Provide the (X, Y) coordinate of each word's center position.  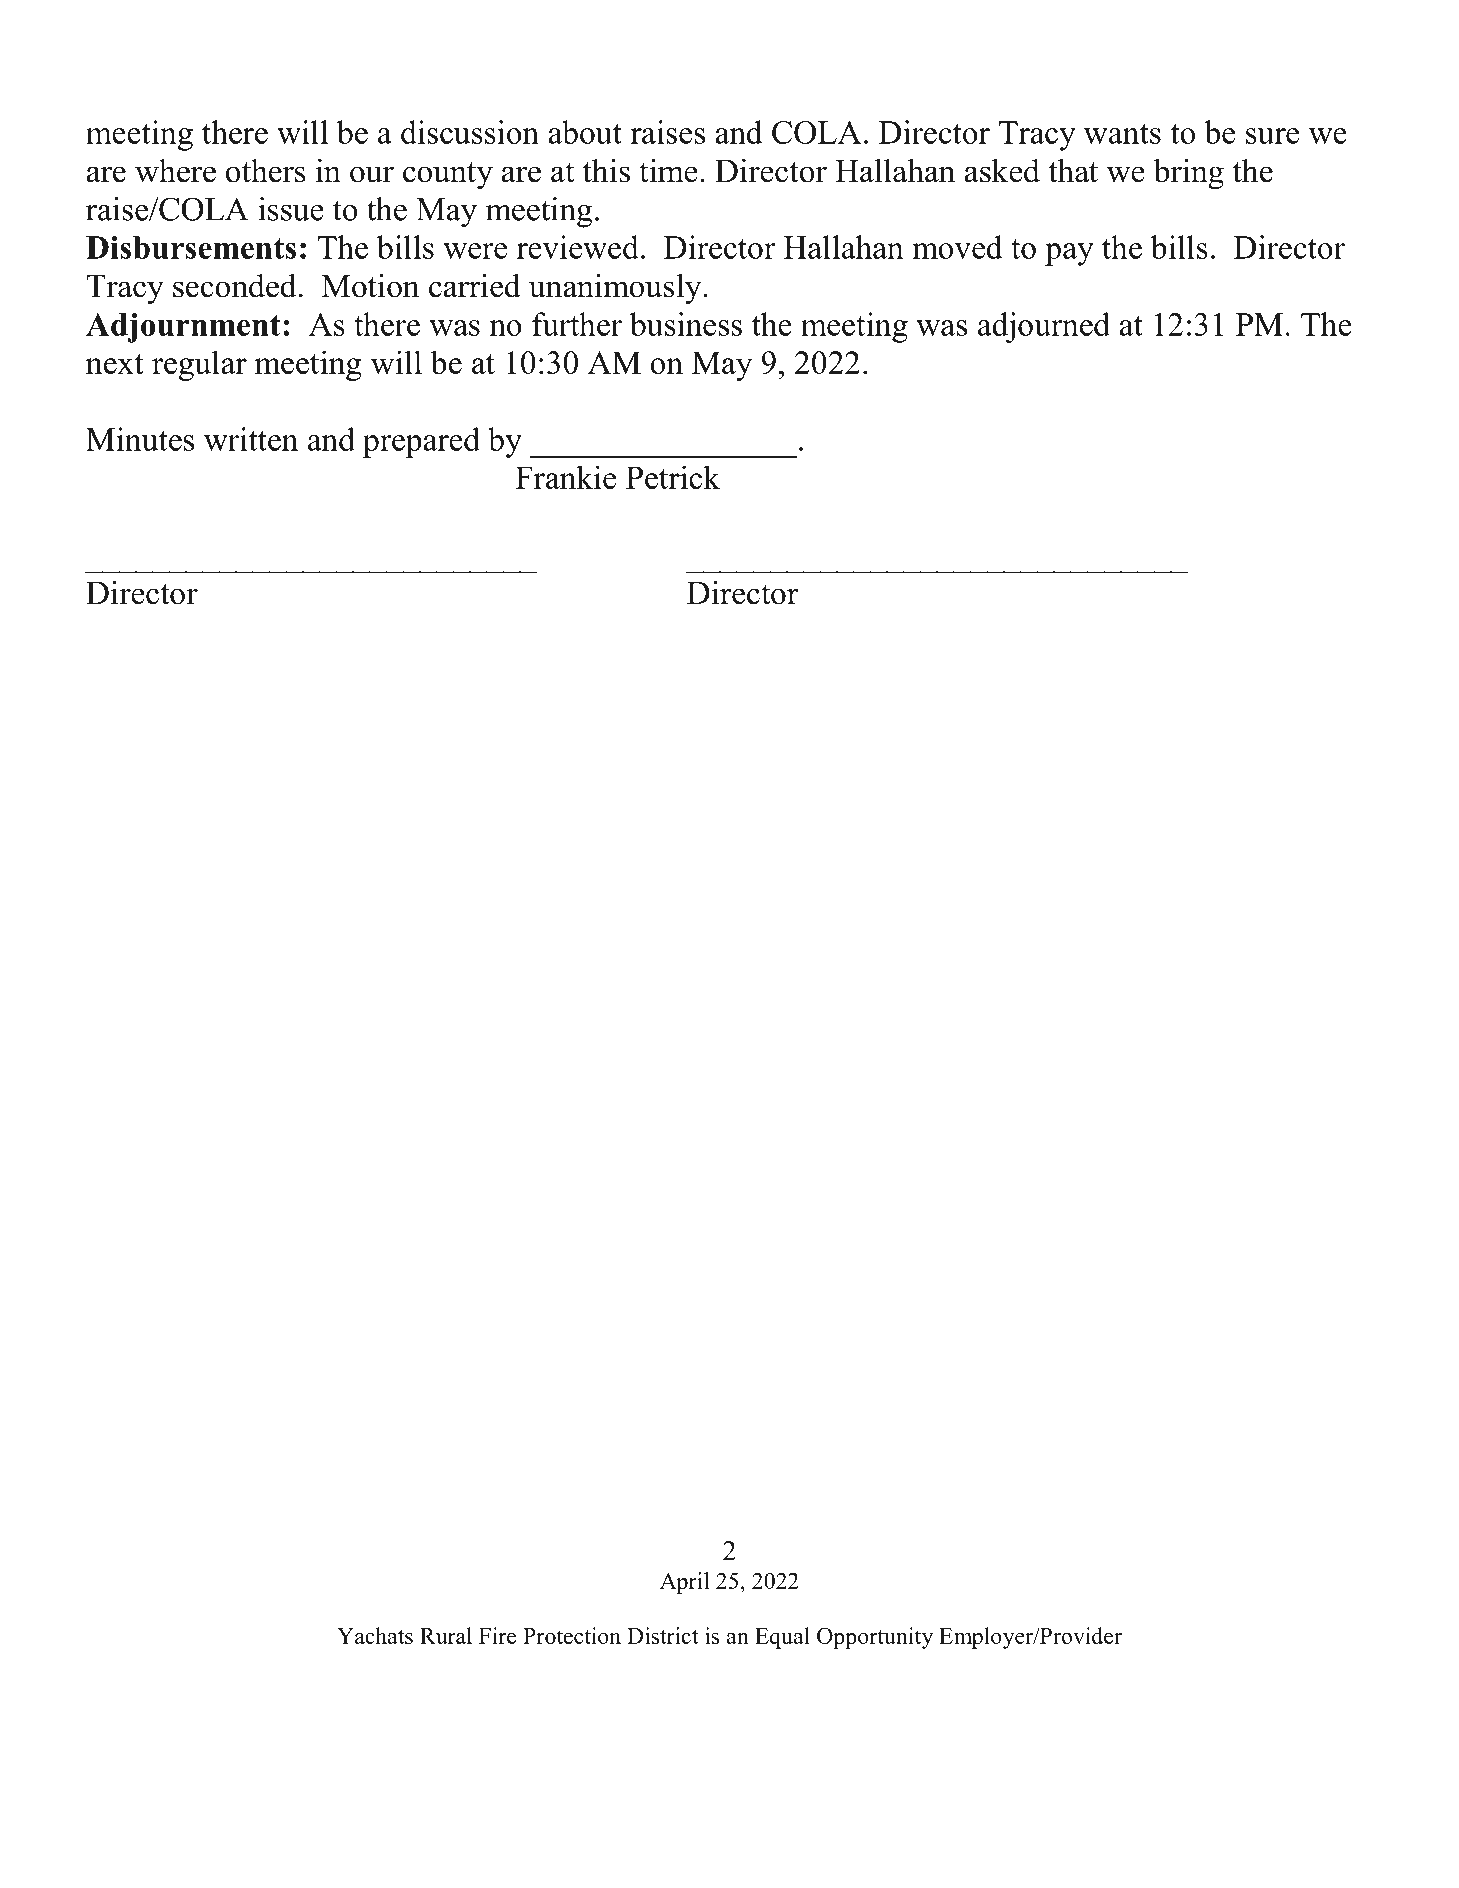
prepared (421, 442)
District (662, 1635)
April (684, 1583)
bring (1189, 173)
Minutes (140, 439)
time (668, 171)
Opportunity (875, 1638)
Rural (446, 1635)
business (686, 324)
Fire (497, 1635)
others (266, 171)
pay (1069, 254)
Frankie (565, 477)
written (251, 439)
